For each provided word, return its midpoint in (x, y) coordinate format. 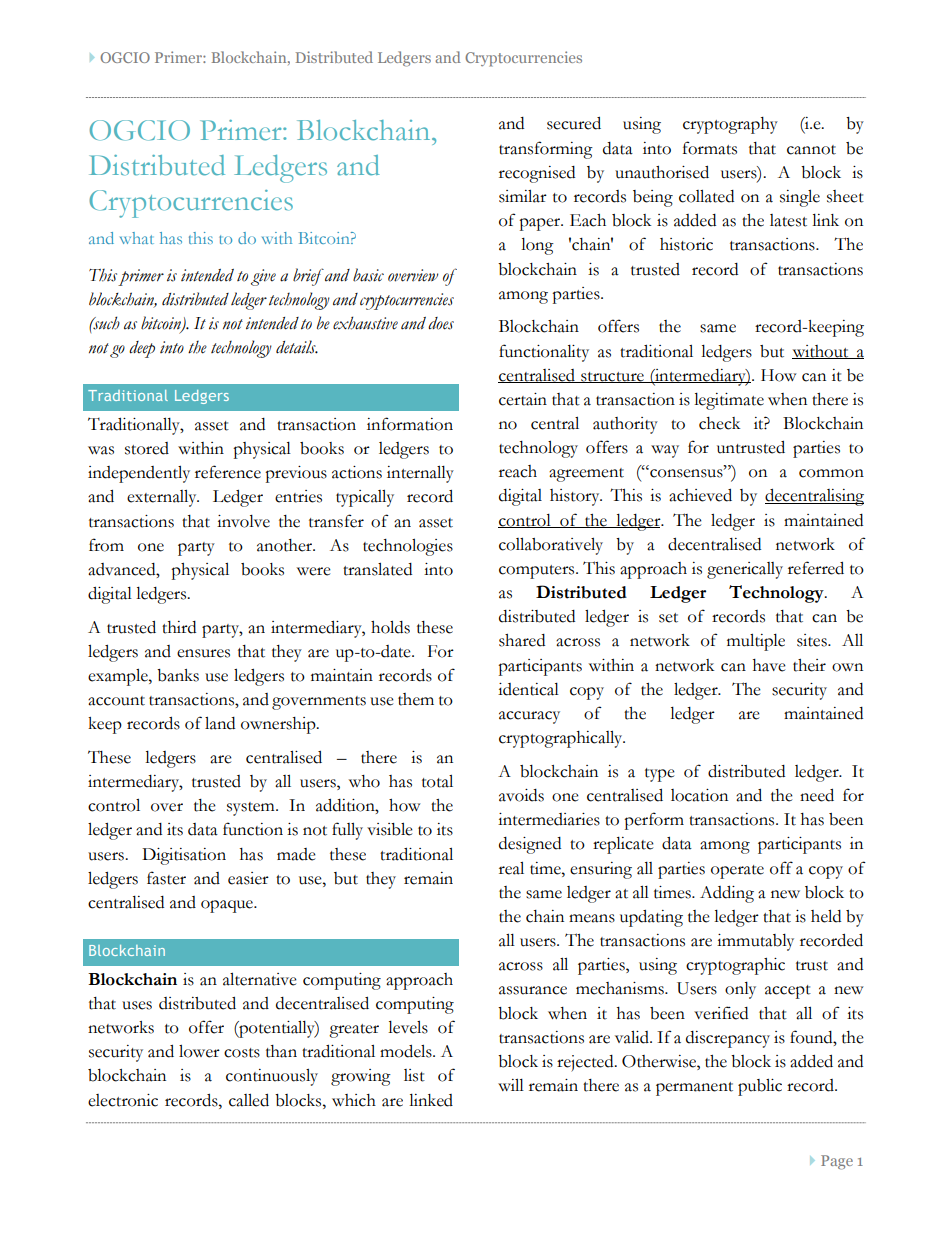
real (511, 868)
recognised (537, 174)
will (511, 1085)
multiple (756, 642)
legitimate (729, 401)
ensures (203, 653)
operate (737, 872)
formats (710, 148)
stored (147, 448)
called (249, 1100)
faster (166, 878)
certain (523, 399)
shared (522, 640)
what (137, 238)
